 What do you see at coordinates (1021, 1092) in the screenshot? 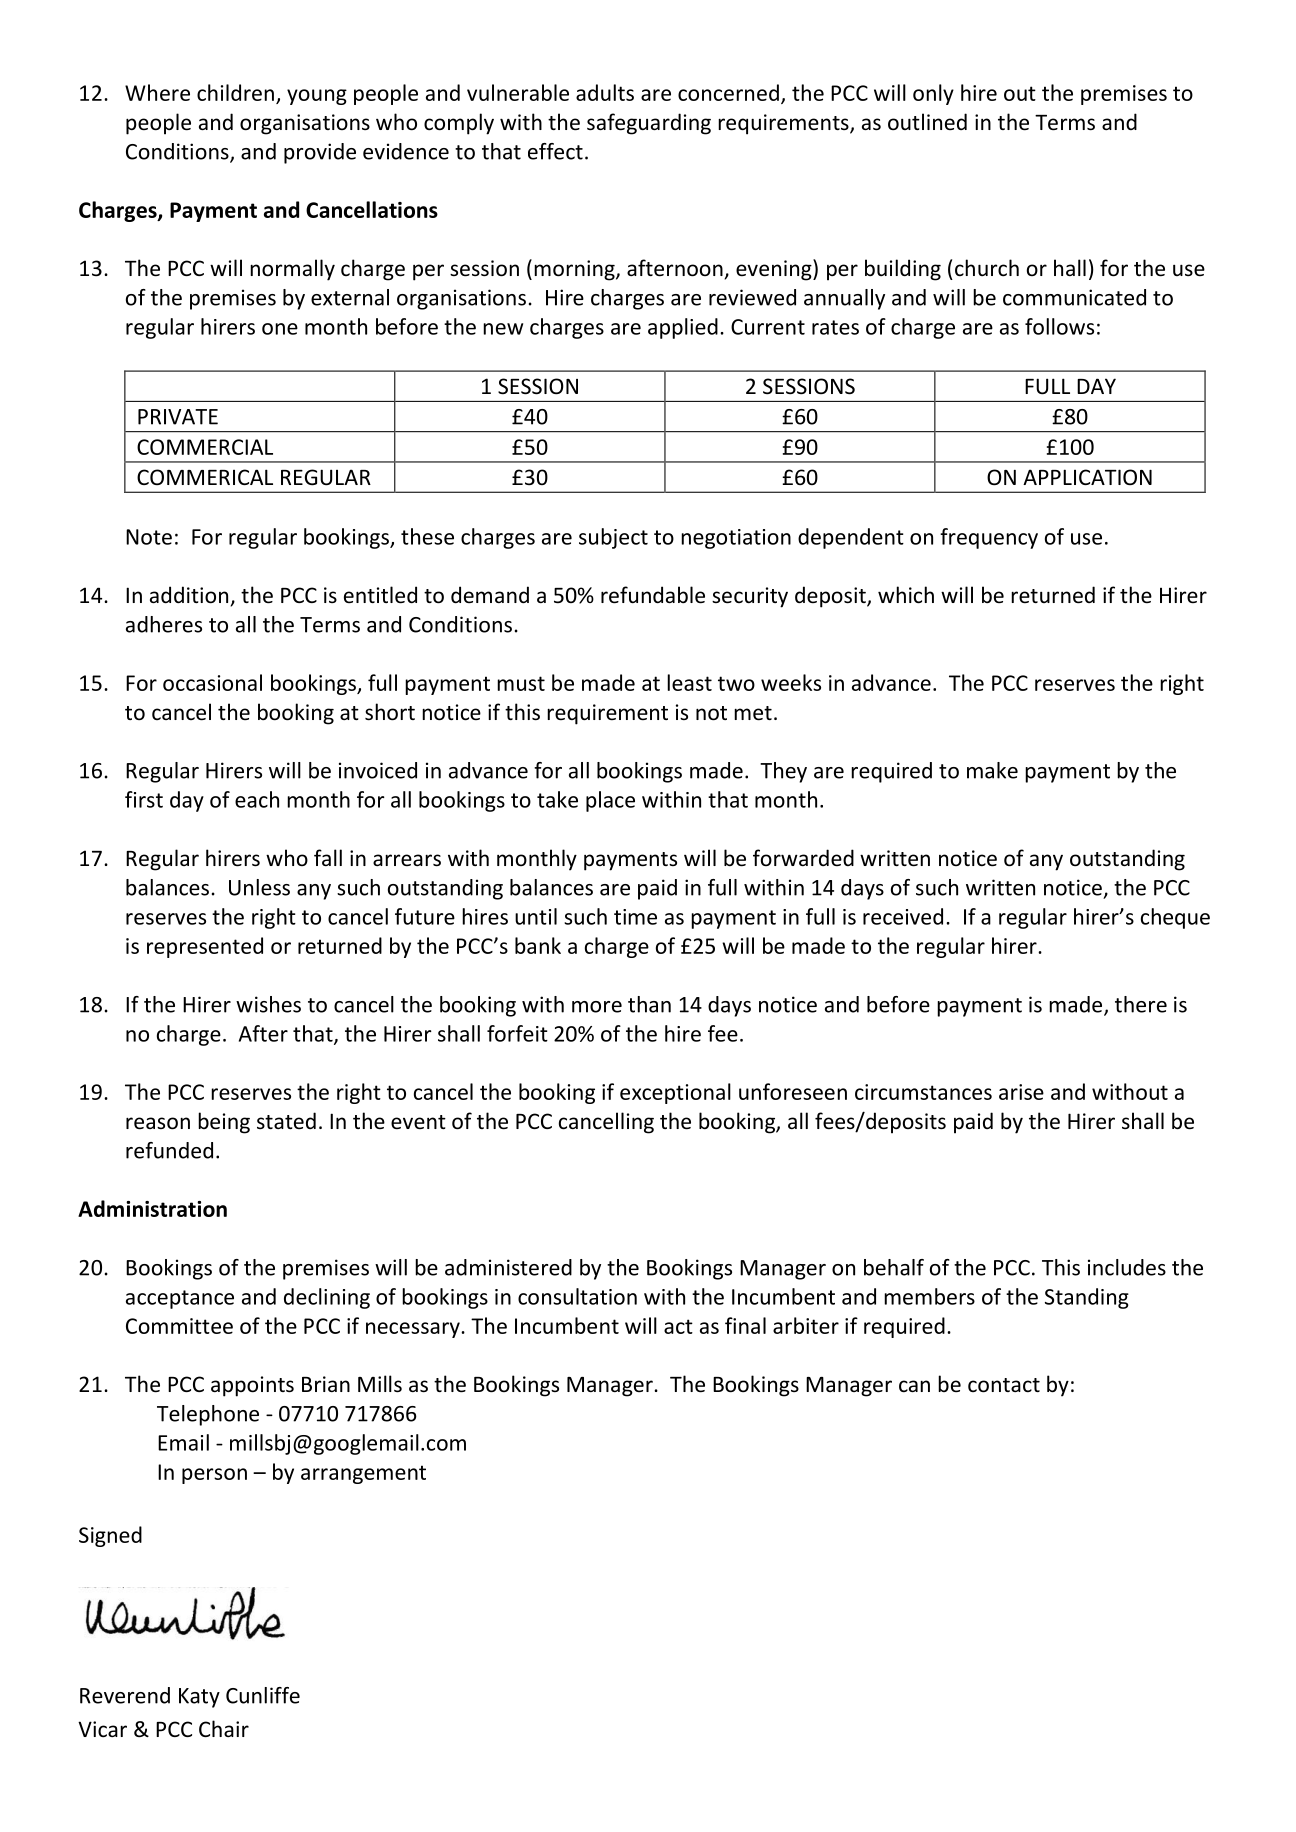
I see `arise` at bounding box center [1021, 1092].
